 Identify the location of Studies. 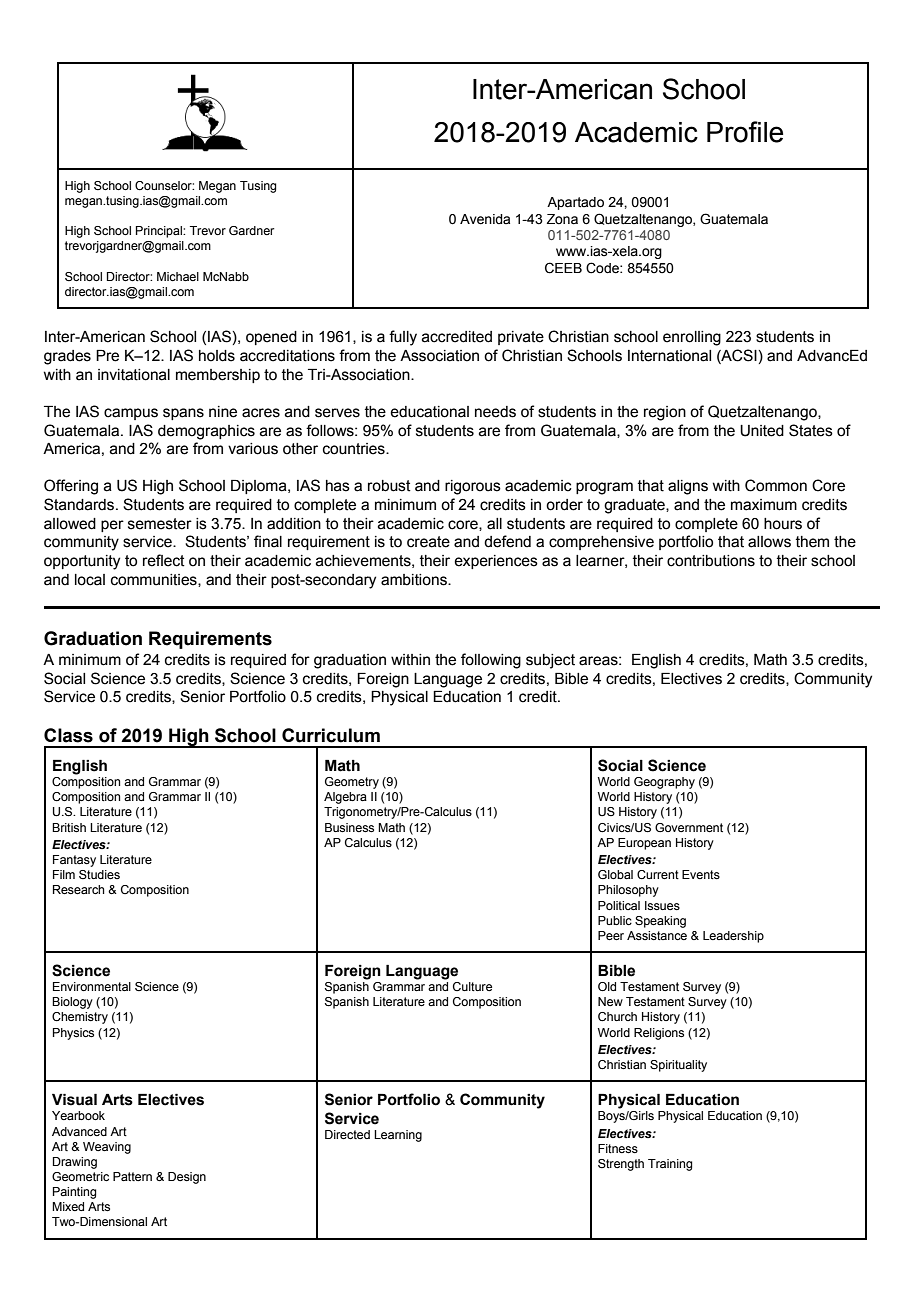
(99, 874).
